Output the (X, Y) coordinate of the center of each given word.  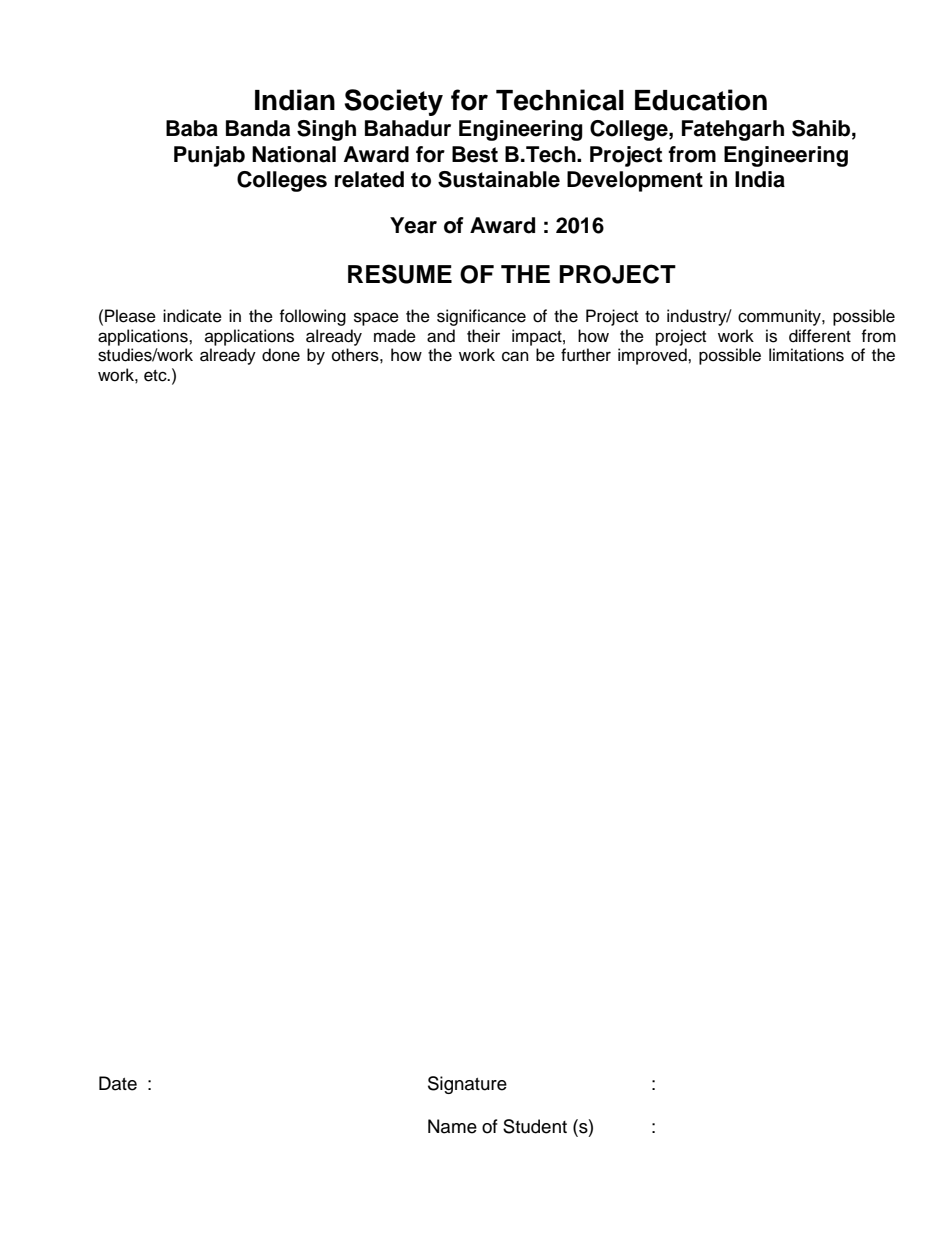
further (586, 355)
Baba (192, 128)
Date (118, 1083)
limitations (806, 355)
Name (452, 1126)
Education (701, 100)
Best (475, 154)
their (483, 336)
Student (535, 1126)
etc (156, 376)
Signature (467, 1085)
